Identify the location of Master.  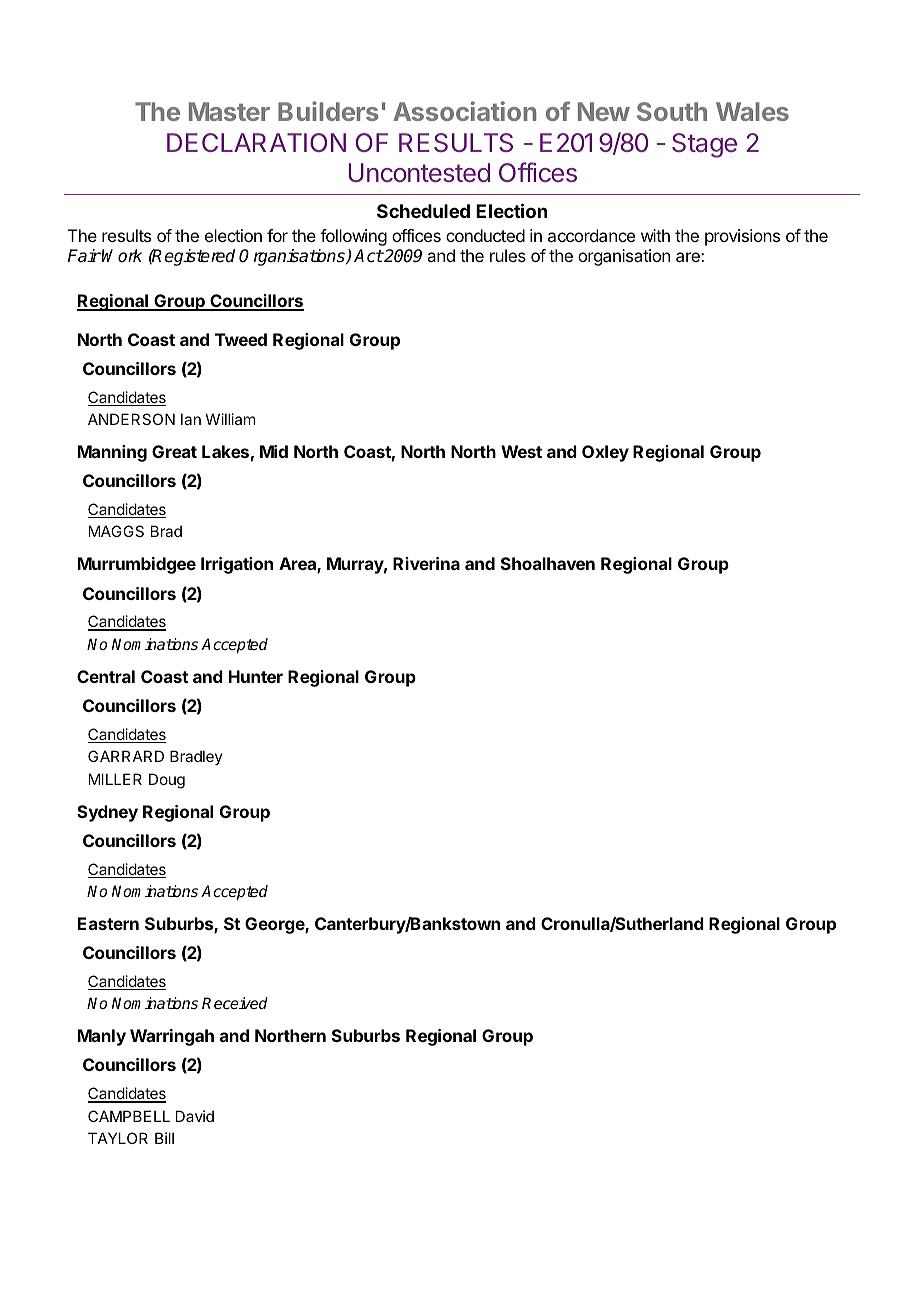
(229, 111).
